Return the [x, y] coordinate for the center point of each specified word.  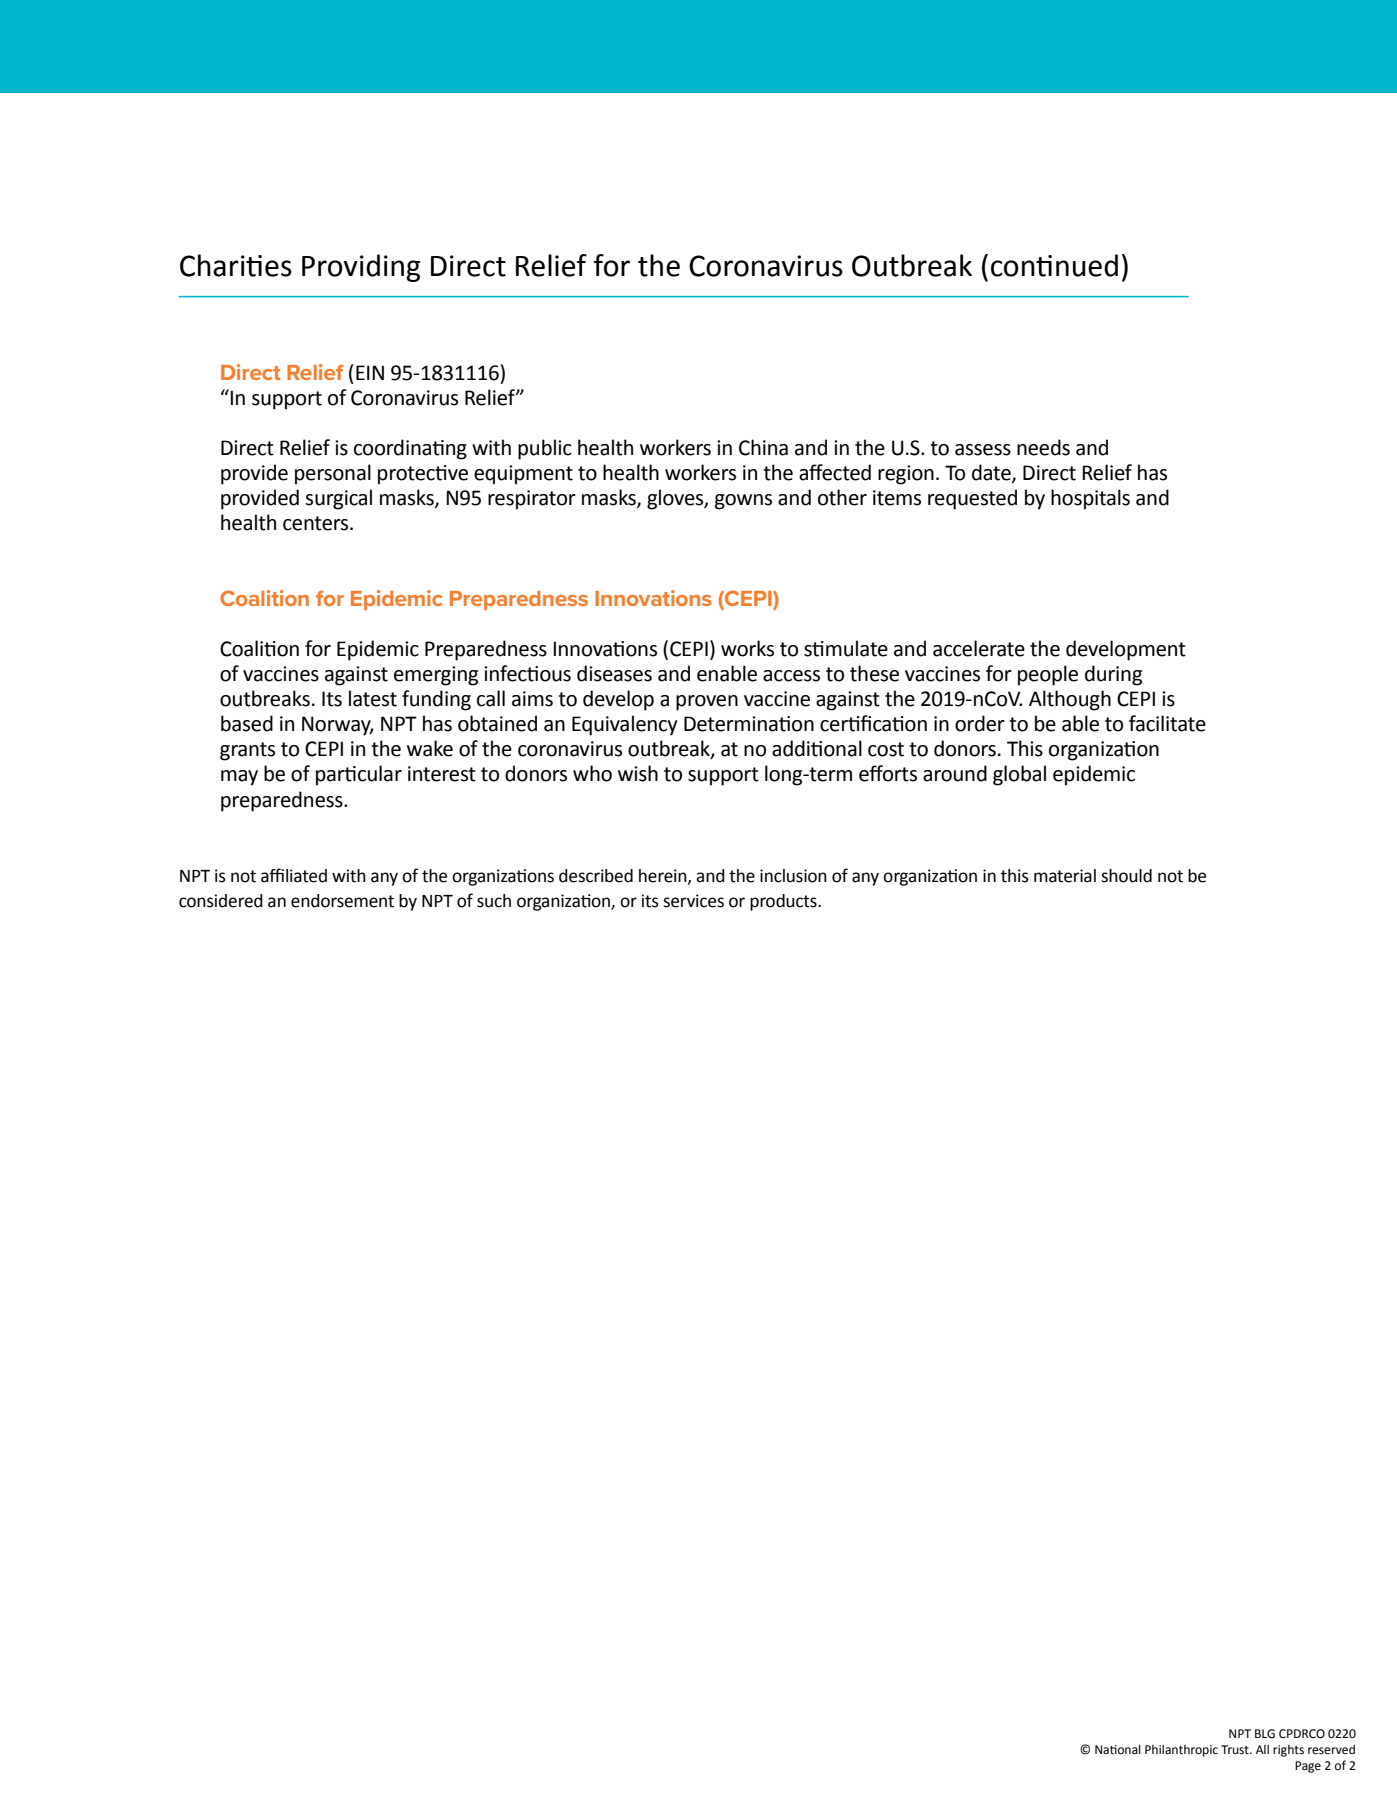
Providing [361, 268]
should [1126, 876]
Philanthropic [1181, 1751]
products [784, 902]
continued [1054, 265]
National [1118, 1750]
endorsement [342, 901]
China [763, 447]
